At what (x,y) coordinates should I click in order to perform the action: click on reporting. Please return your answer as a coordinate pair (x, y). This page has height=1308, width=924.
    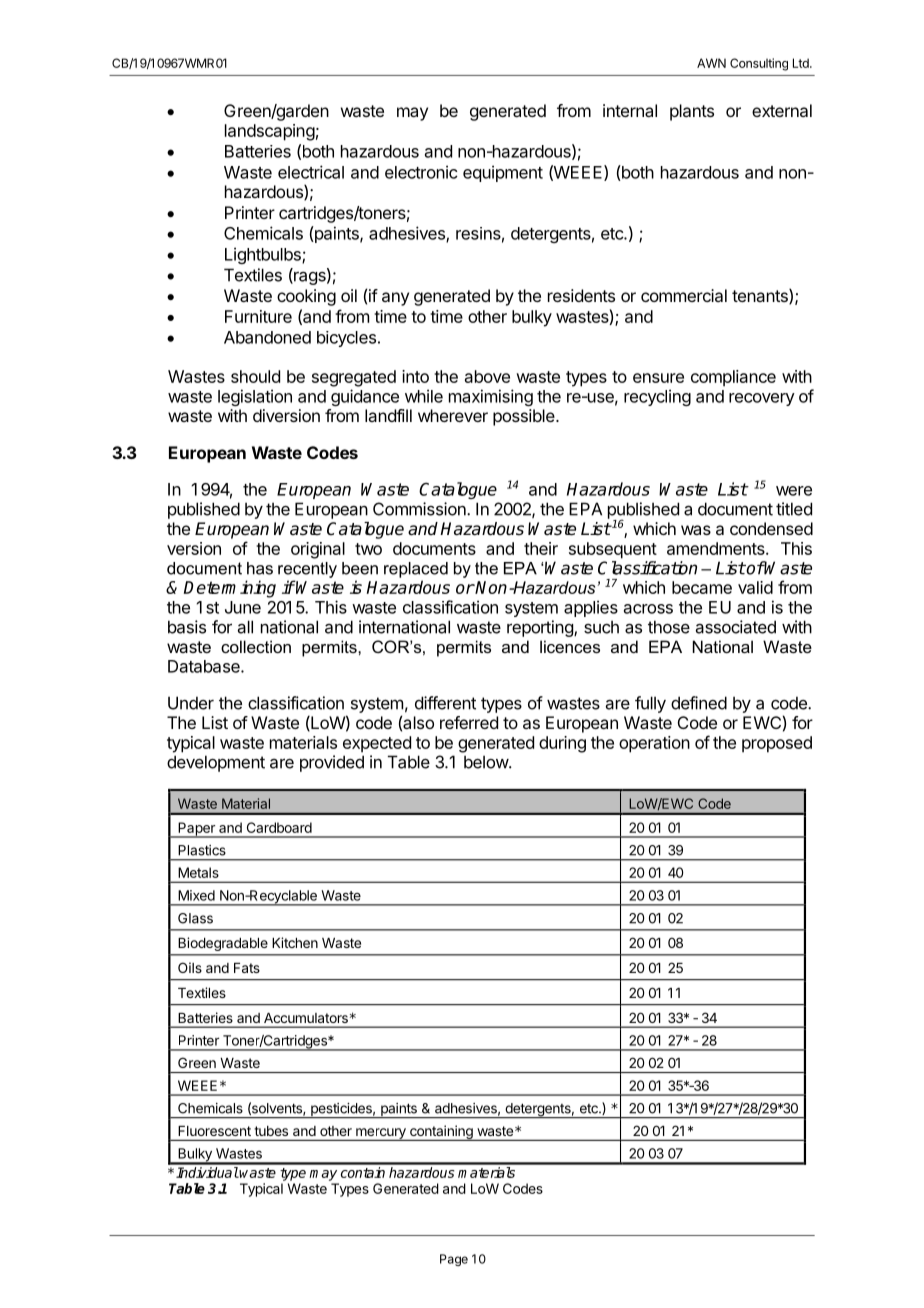
    Looking at the image, I should click on (541, 628).
